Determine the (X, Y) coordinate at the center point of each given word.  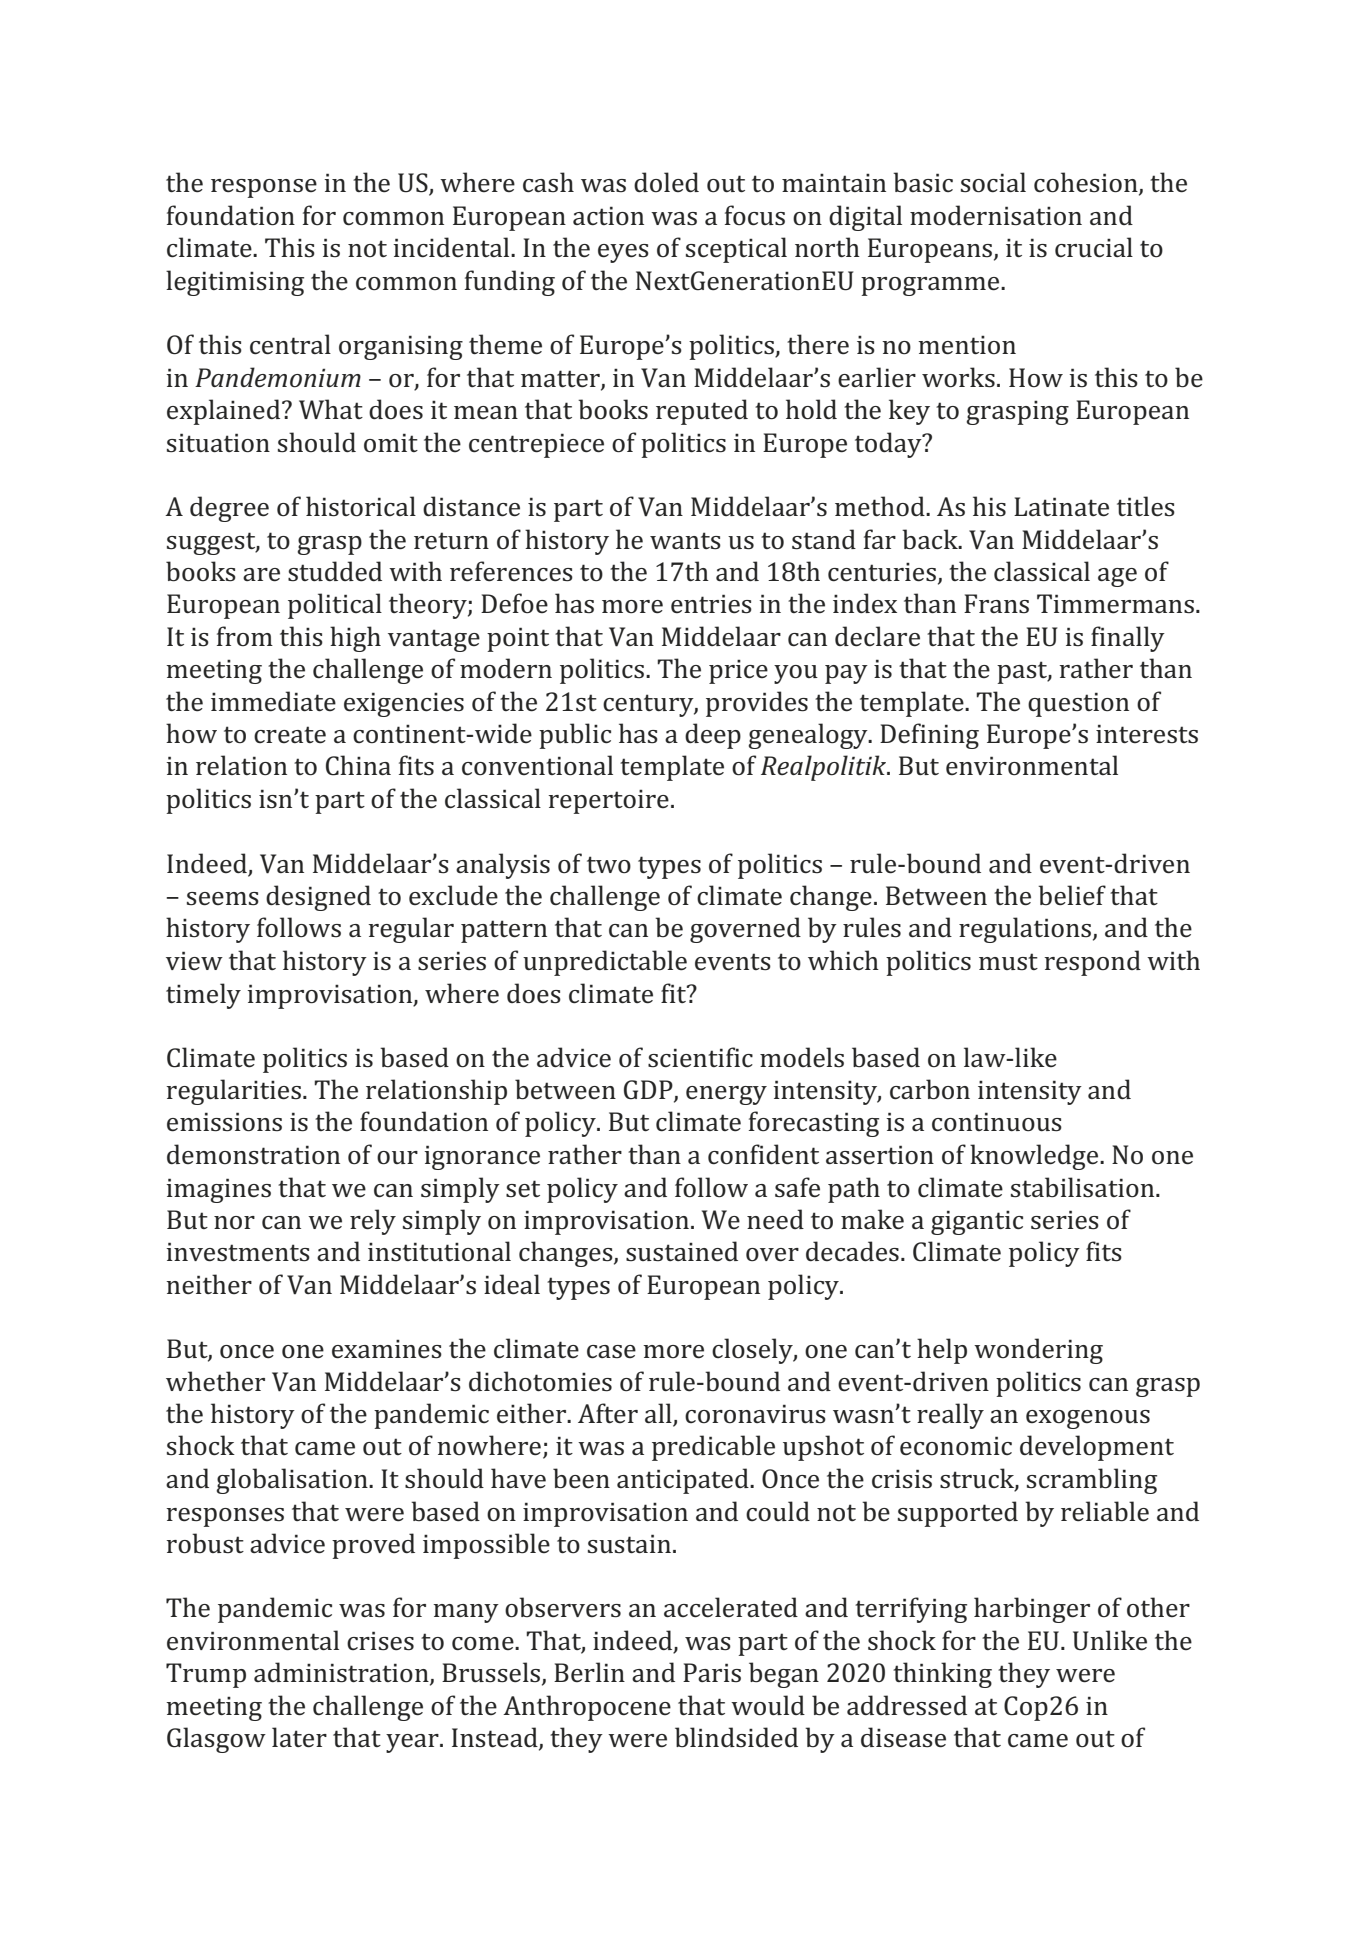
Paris (712, 1672)
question (1078, 704)
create (290, 735)
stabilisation (1084, 1187)
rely (373, 1222)
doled (666, 182)
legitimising (235, 283)
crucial (1094, 247)
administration (342, 1673)
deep (713, 736)
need (775, 1219)
